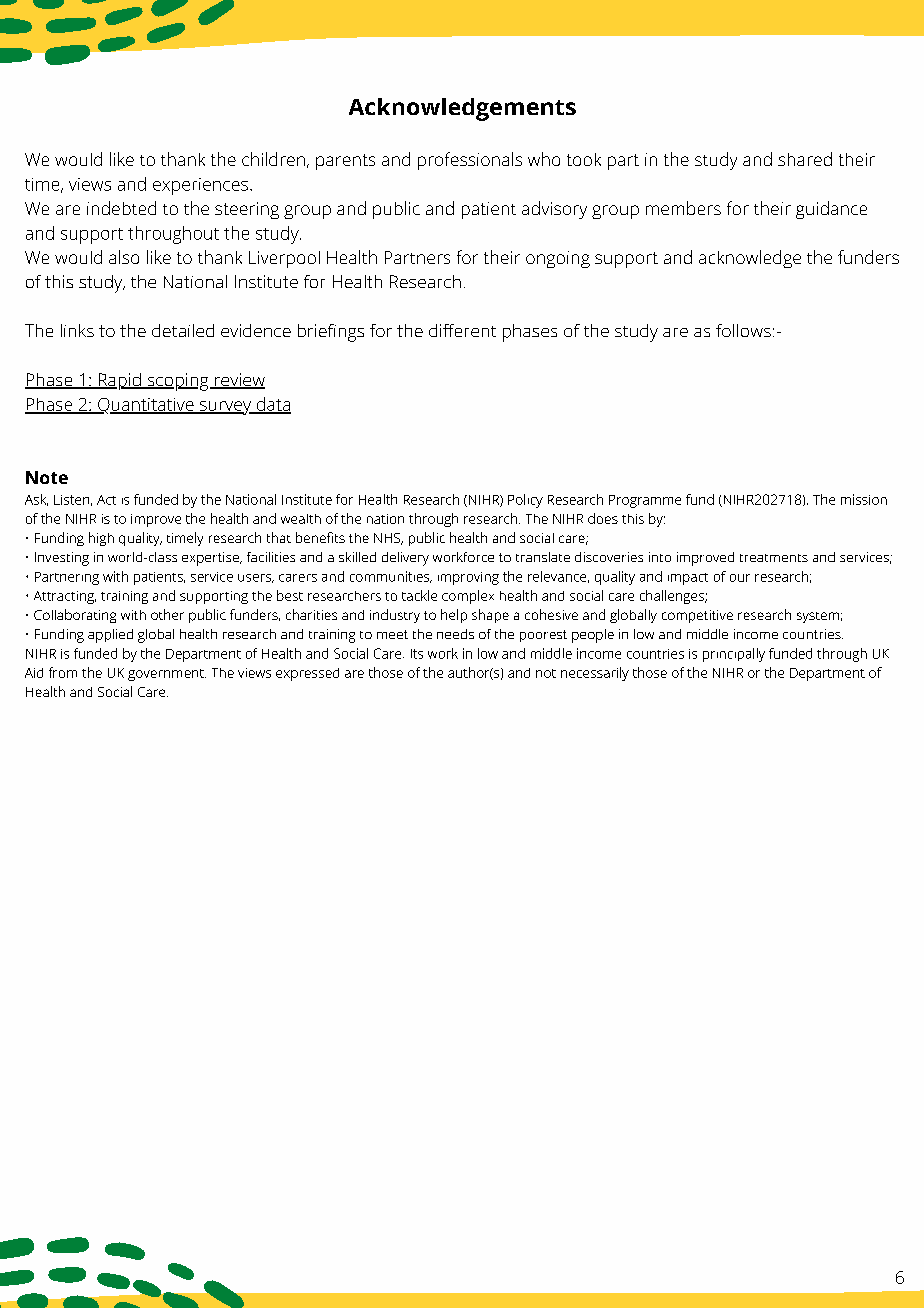 The width and height of the document is (924, 1308). I want to click on shared, so click(805, 159).
